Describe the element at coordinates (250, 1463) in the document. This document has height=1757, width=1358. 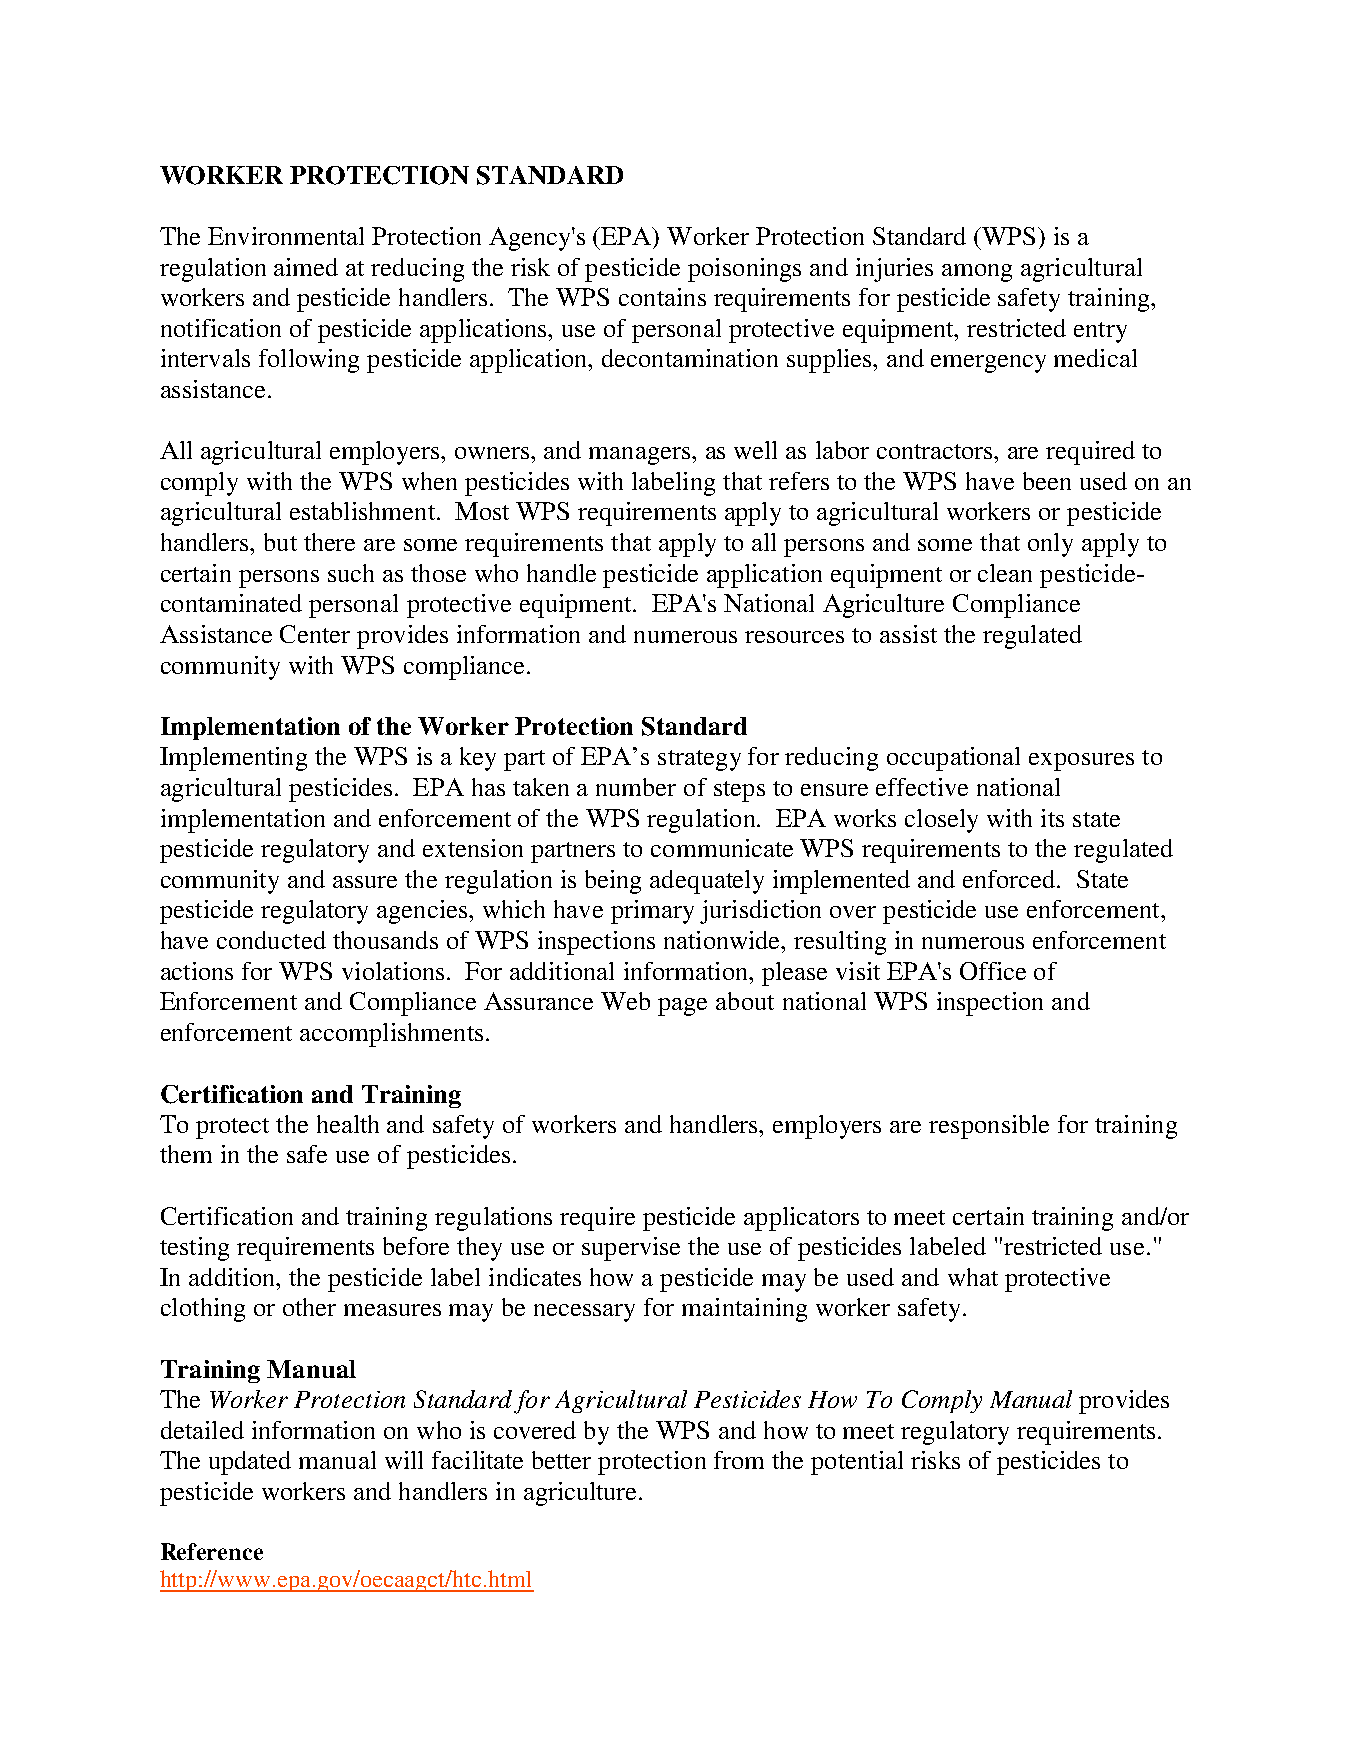
I see `updated` at that location.
